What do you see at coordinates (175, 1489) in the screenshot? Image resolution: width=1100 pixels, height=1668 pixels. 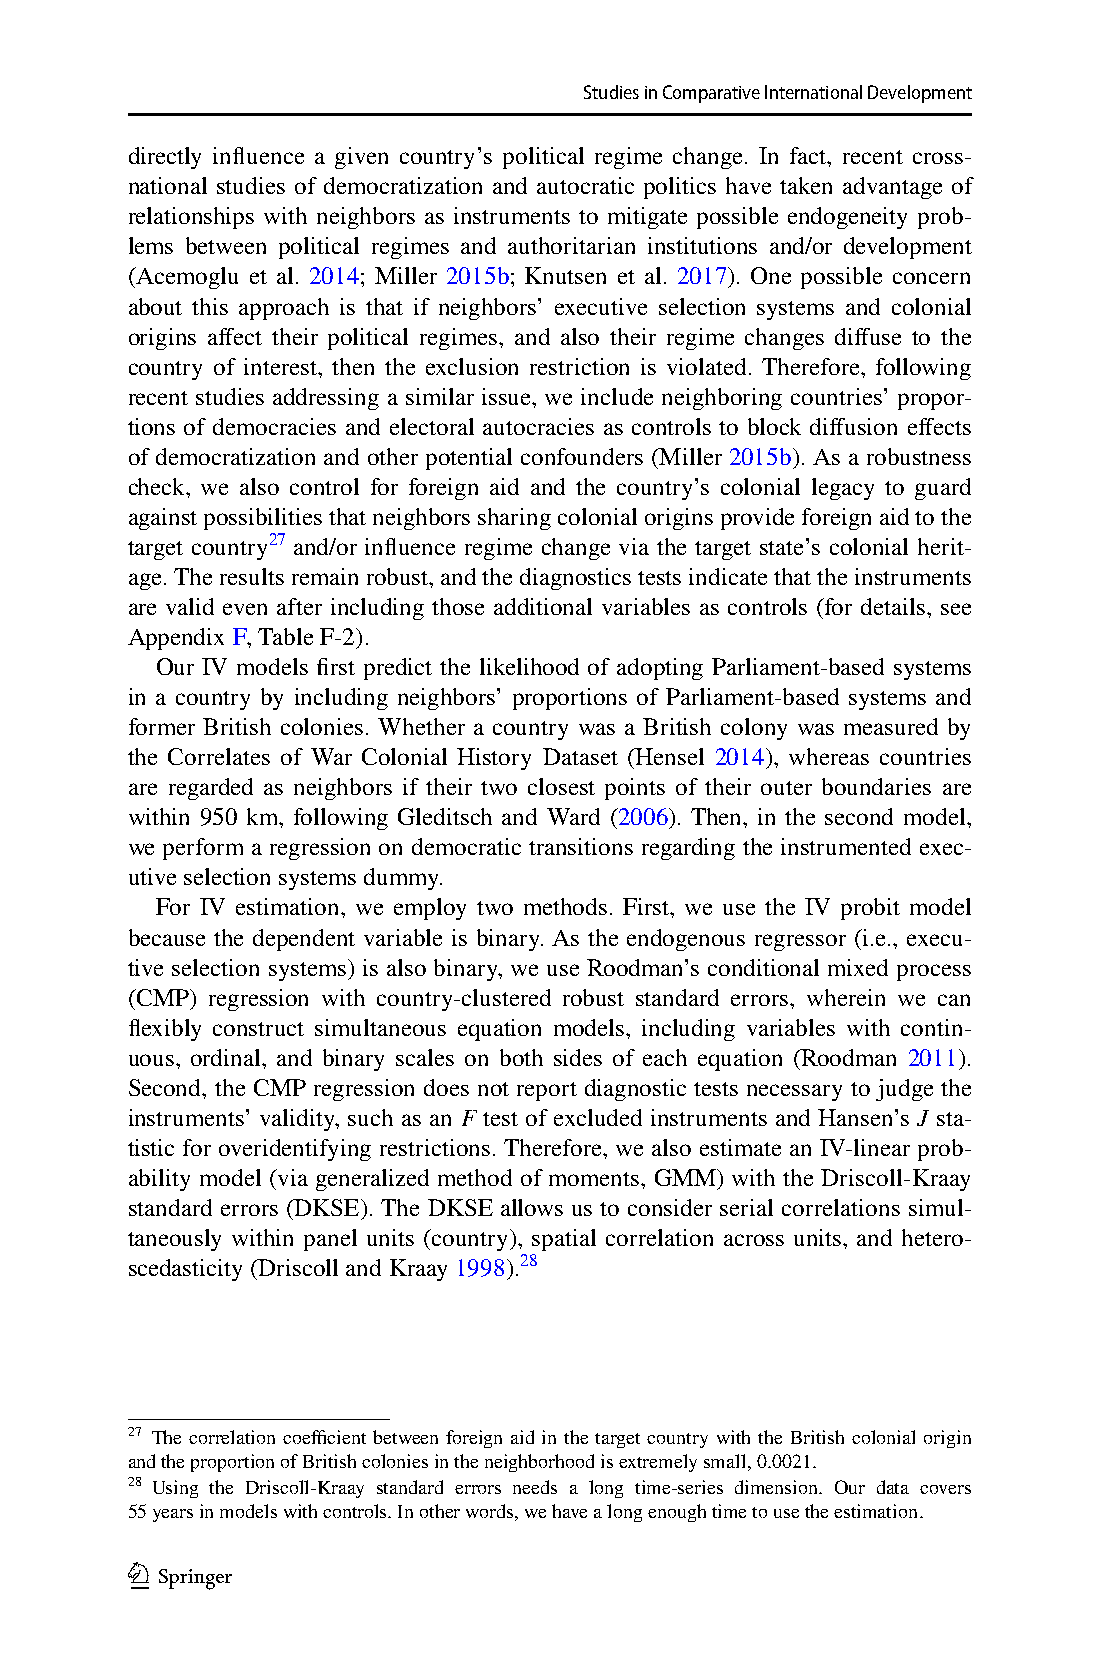 I see `Using` at bounding box center [175, 1489].
